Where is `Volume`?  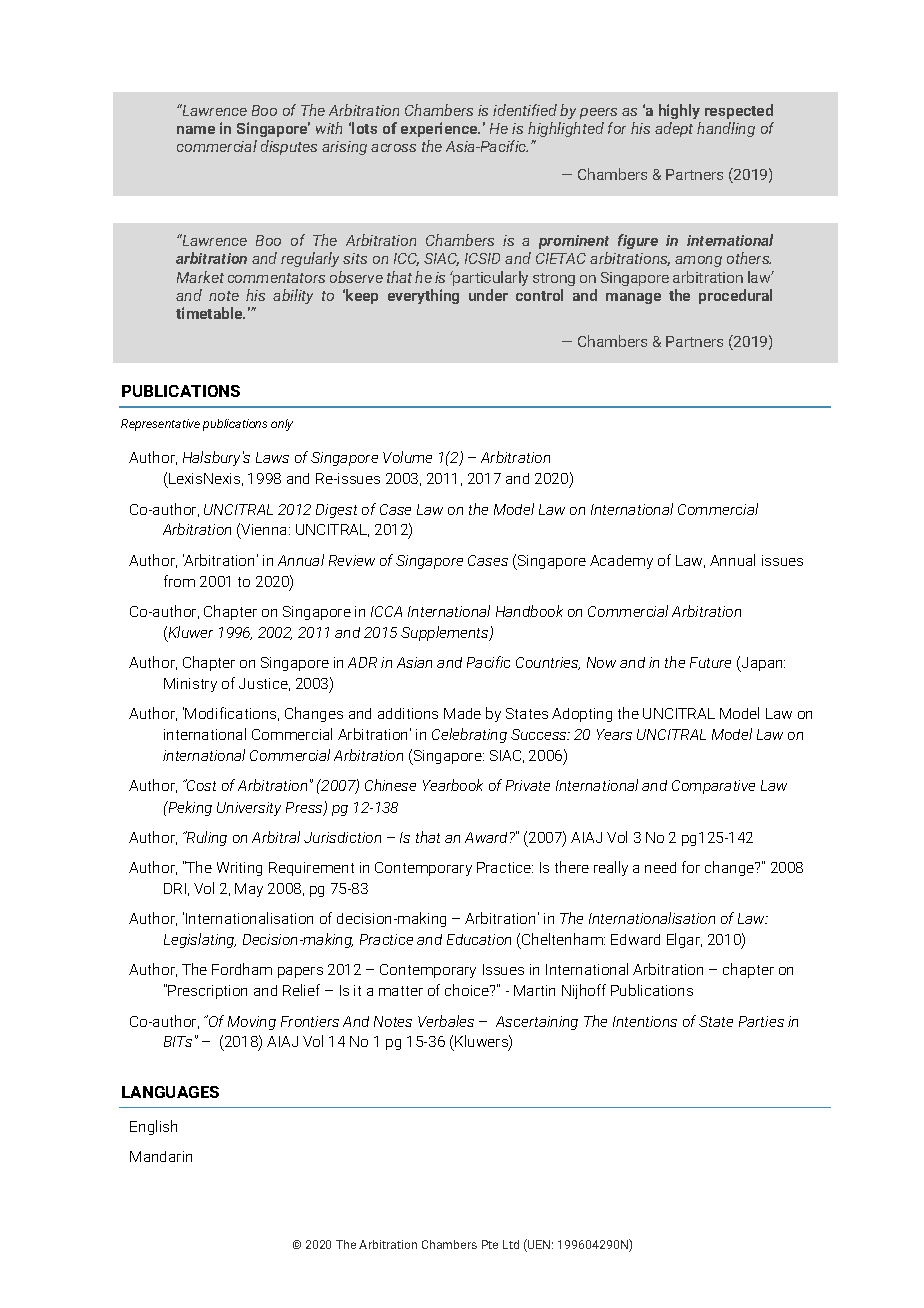
Volume is located at coordinates (407, 457).
